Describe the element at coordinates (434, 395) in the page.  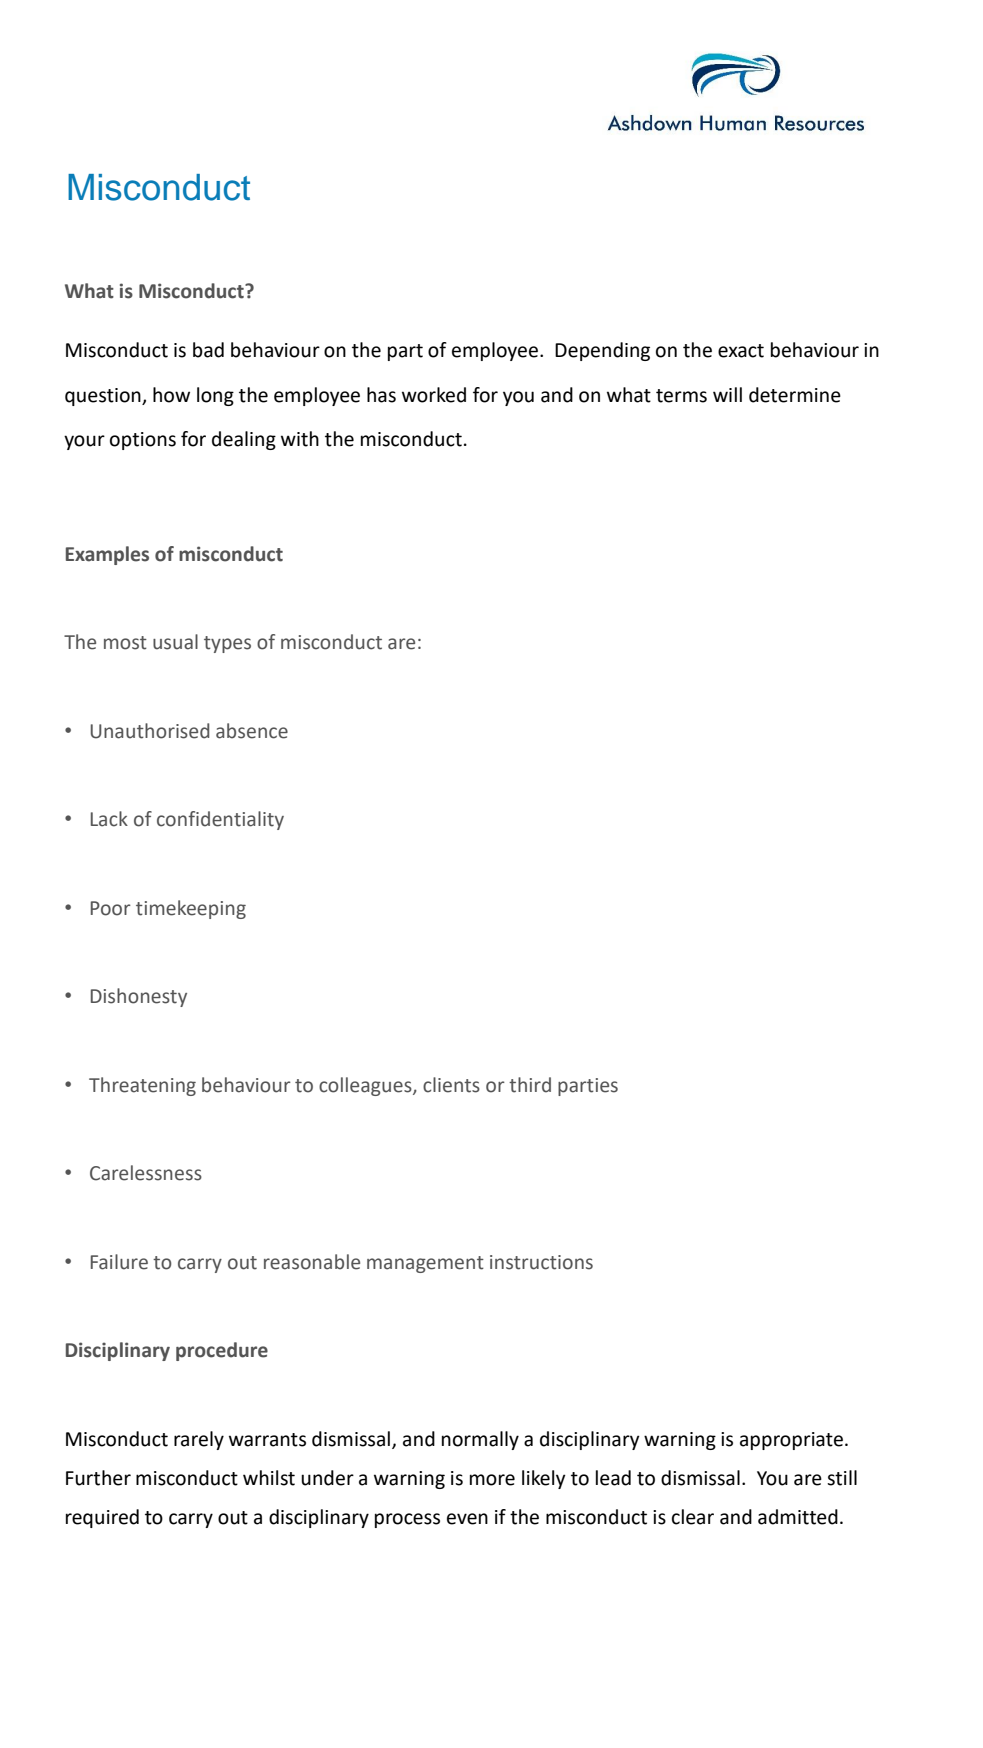
I see `worked` at that location.
